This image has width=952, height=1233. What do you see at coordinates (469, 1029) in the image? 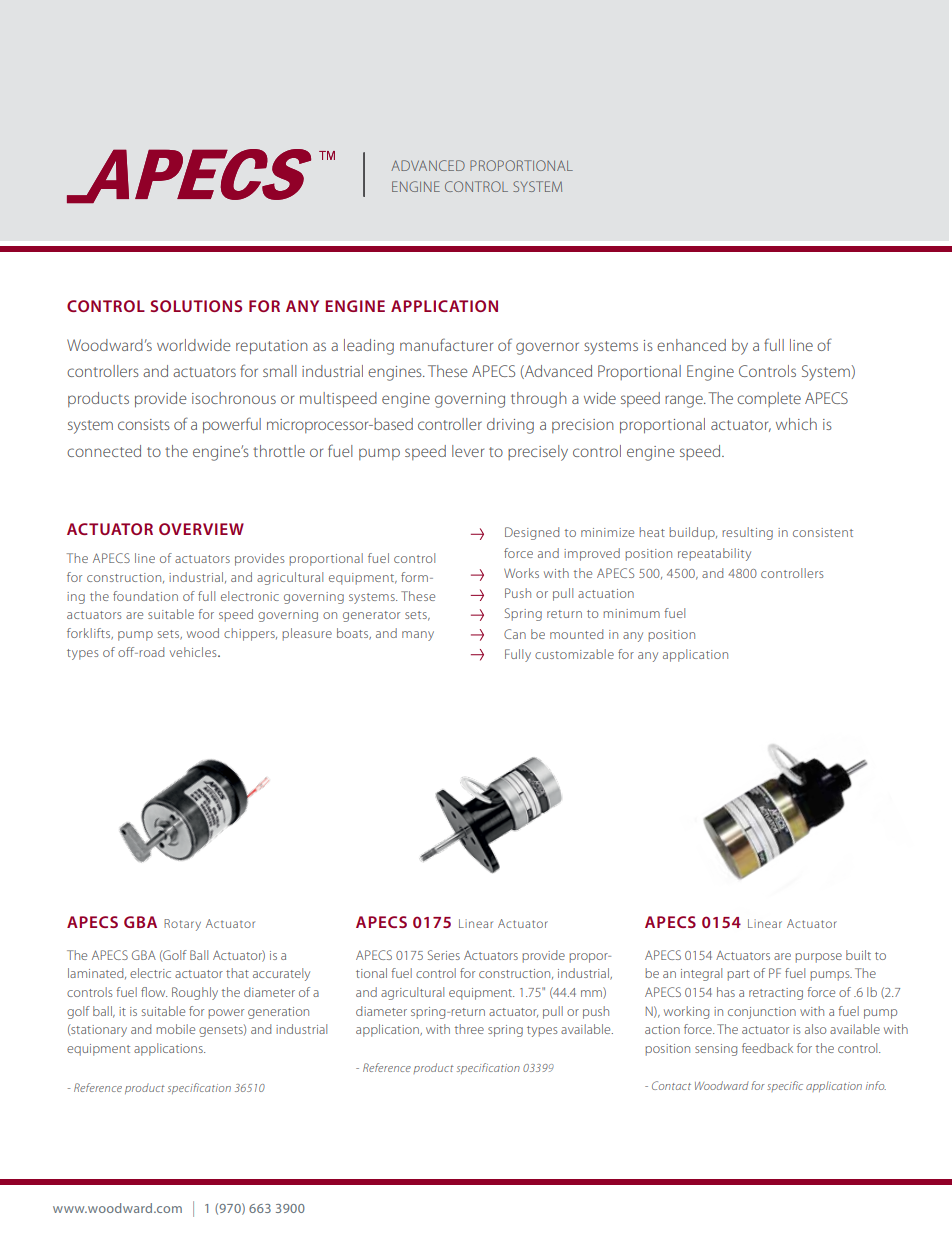
I see `three` at bounding box center [469, 1029].
